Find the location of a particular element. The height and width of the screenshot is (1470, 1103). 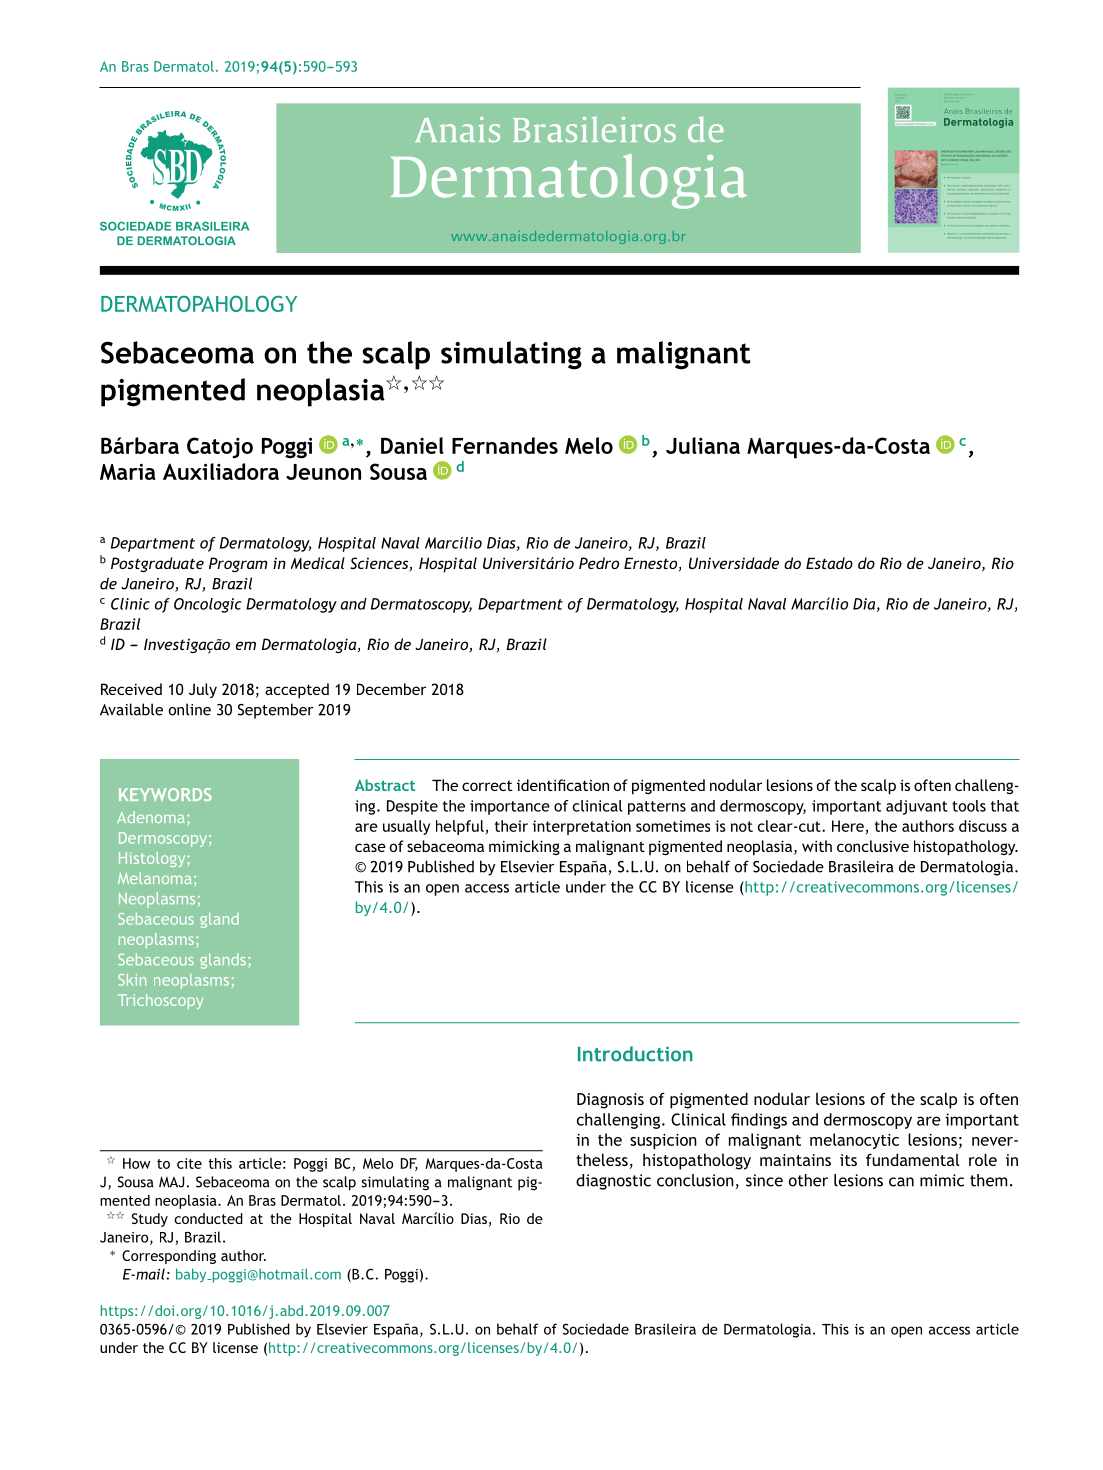

Juliana is located at coordinates (703, 445).
